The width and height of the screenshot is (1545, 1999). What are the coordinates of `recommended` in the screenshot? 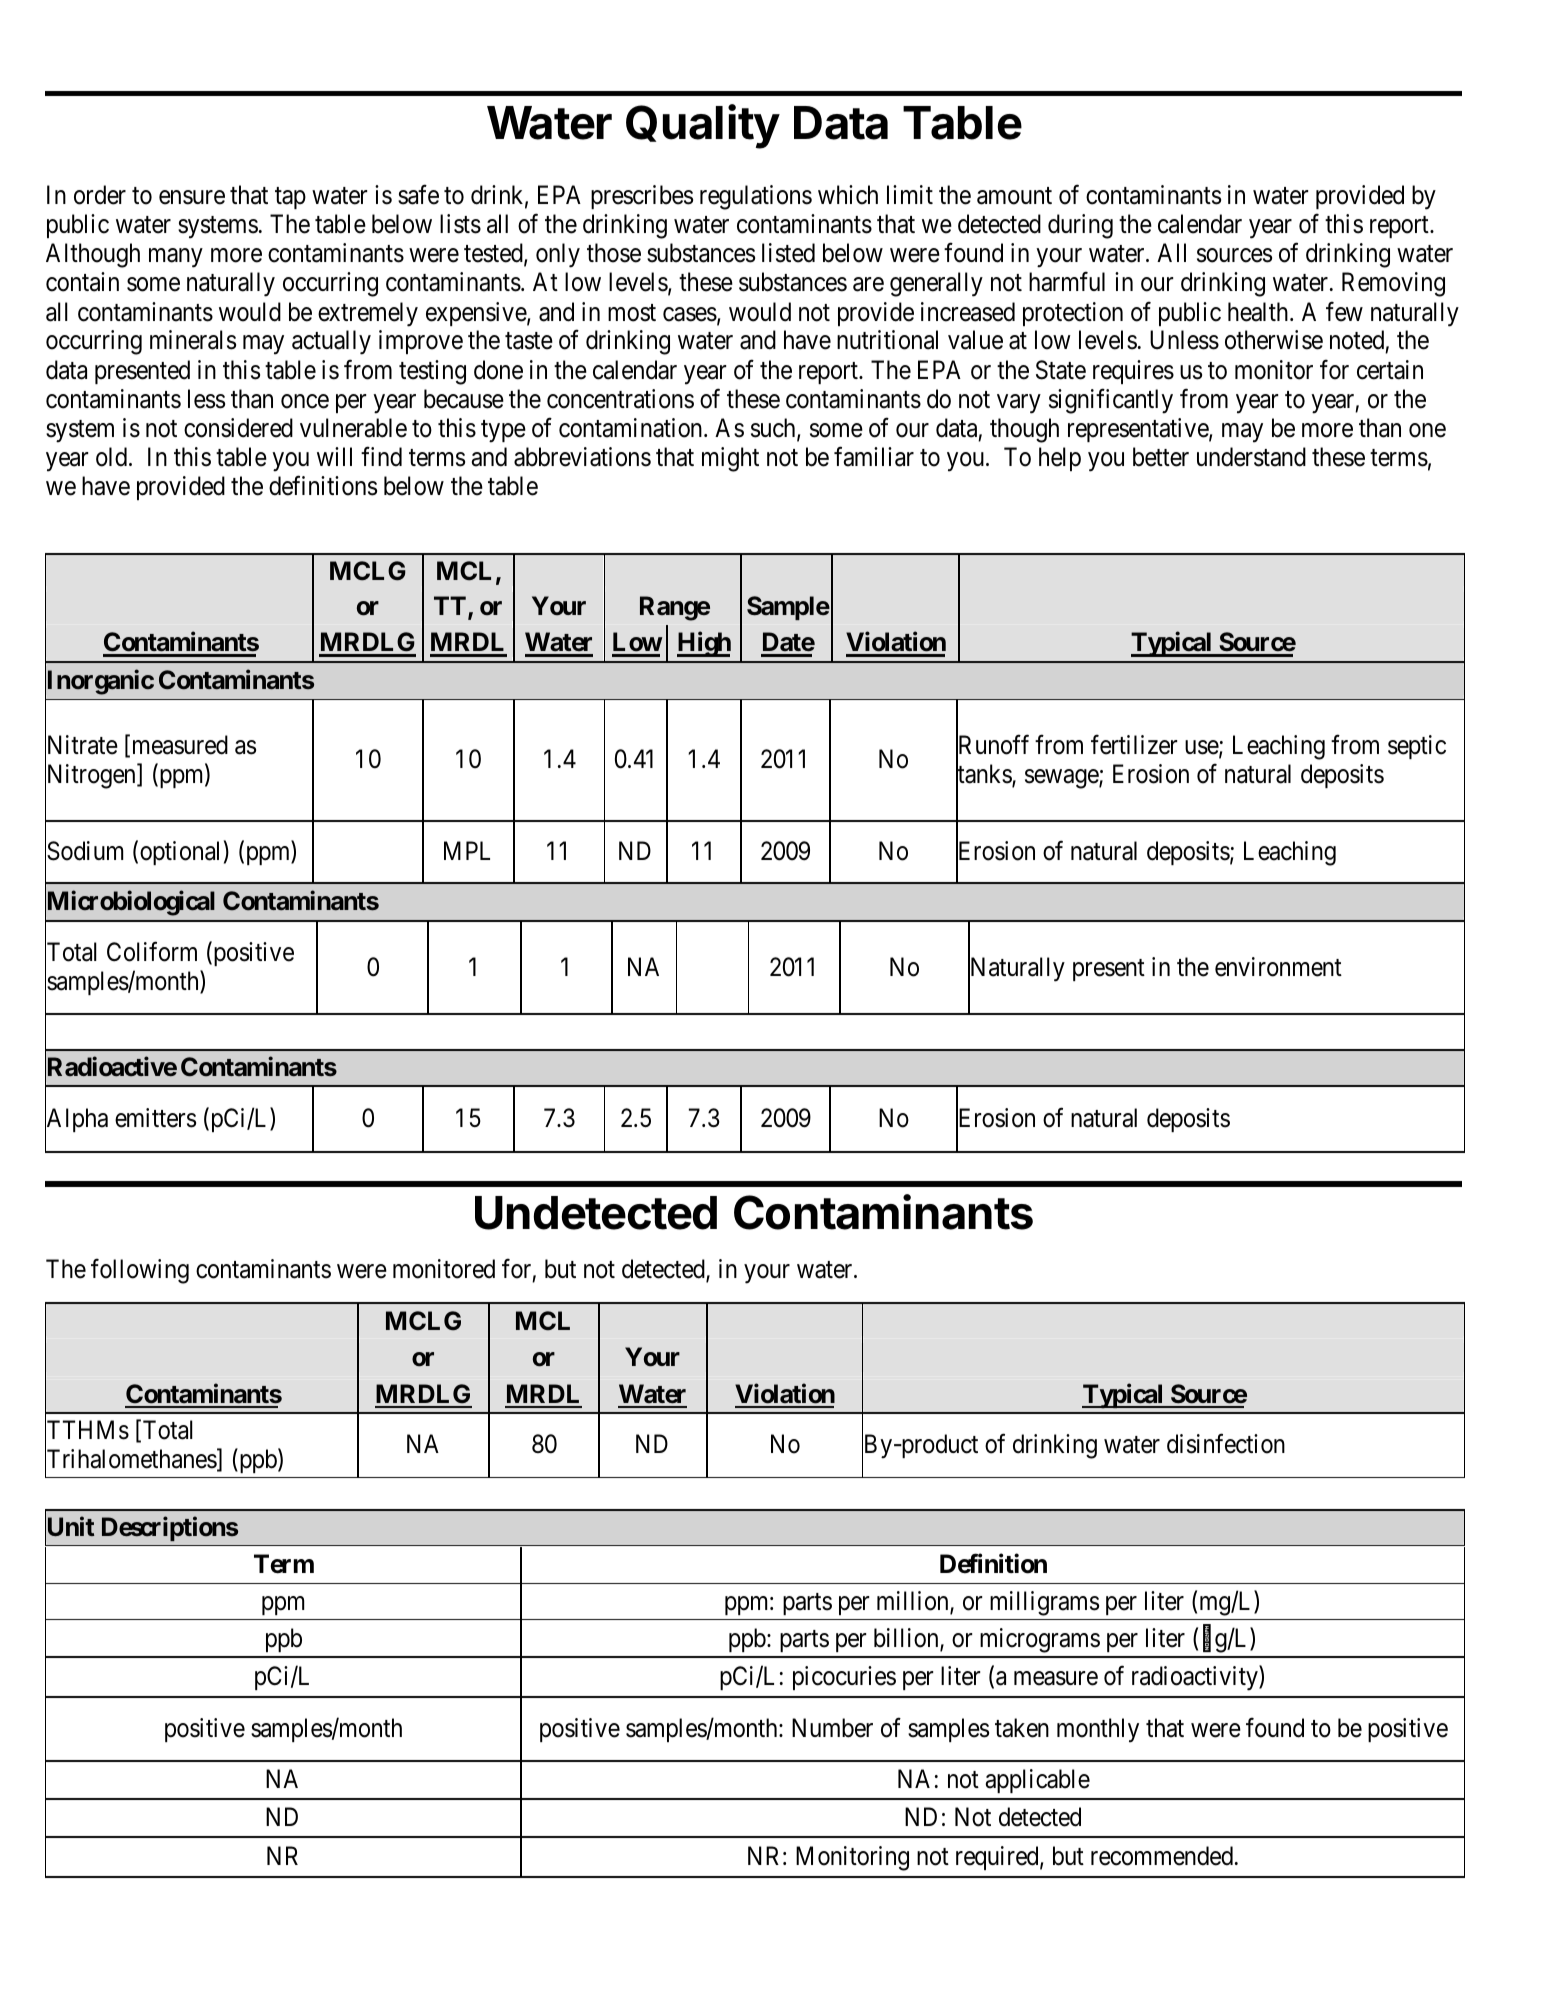 It's located at (1162, 1856).
